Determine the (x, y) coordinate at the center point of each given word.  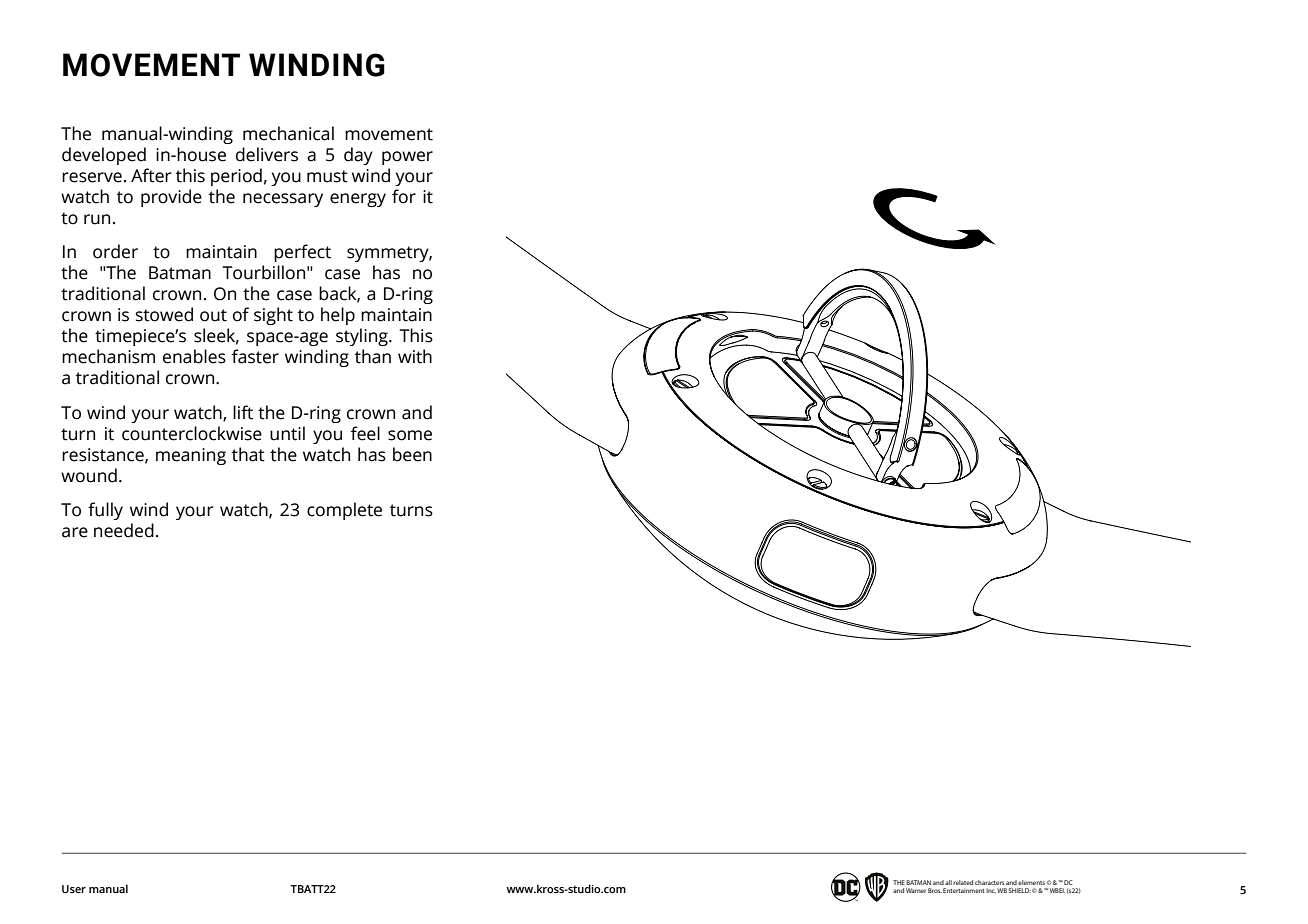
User (74, 889)
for (404, 196)
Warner (916, 890)
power (407, 158)
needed (124, 530)
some (410, 435)
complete (344, 511)
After (151, 175)
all (948, 882)
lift (243, 412)
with (415, 356)
